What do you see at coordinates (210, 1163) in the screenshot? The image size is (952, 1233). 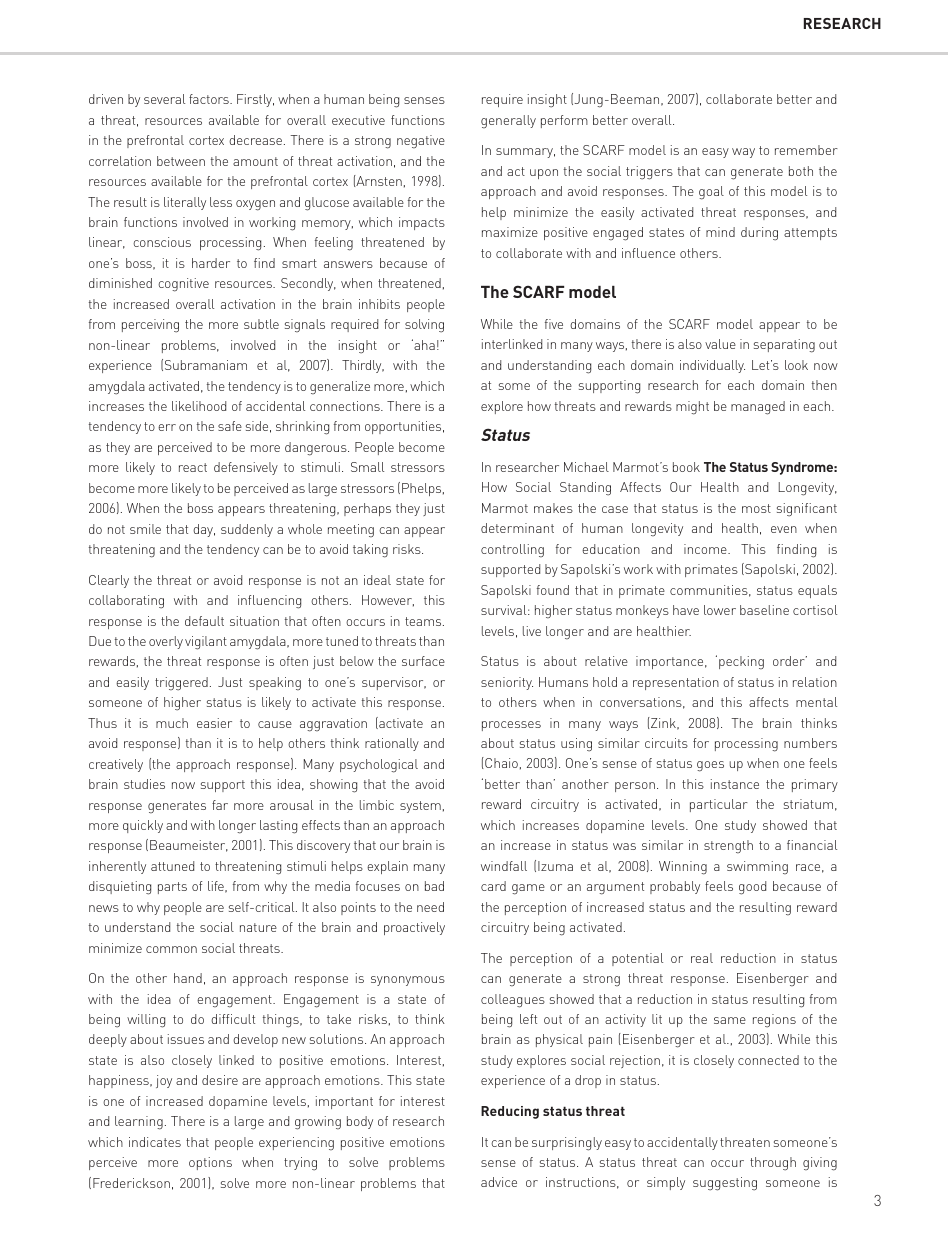 I see `options` at bounding box center [210, 1163].
